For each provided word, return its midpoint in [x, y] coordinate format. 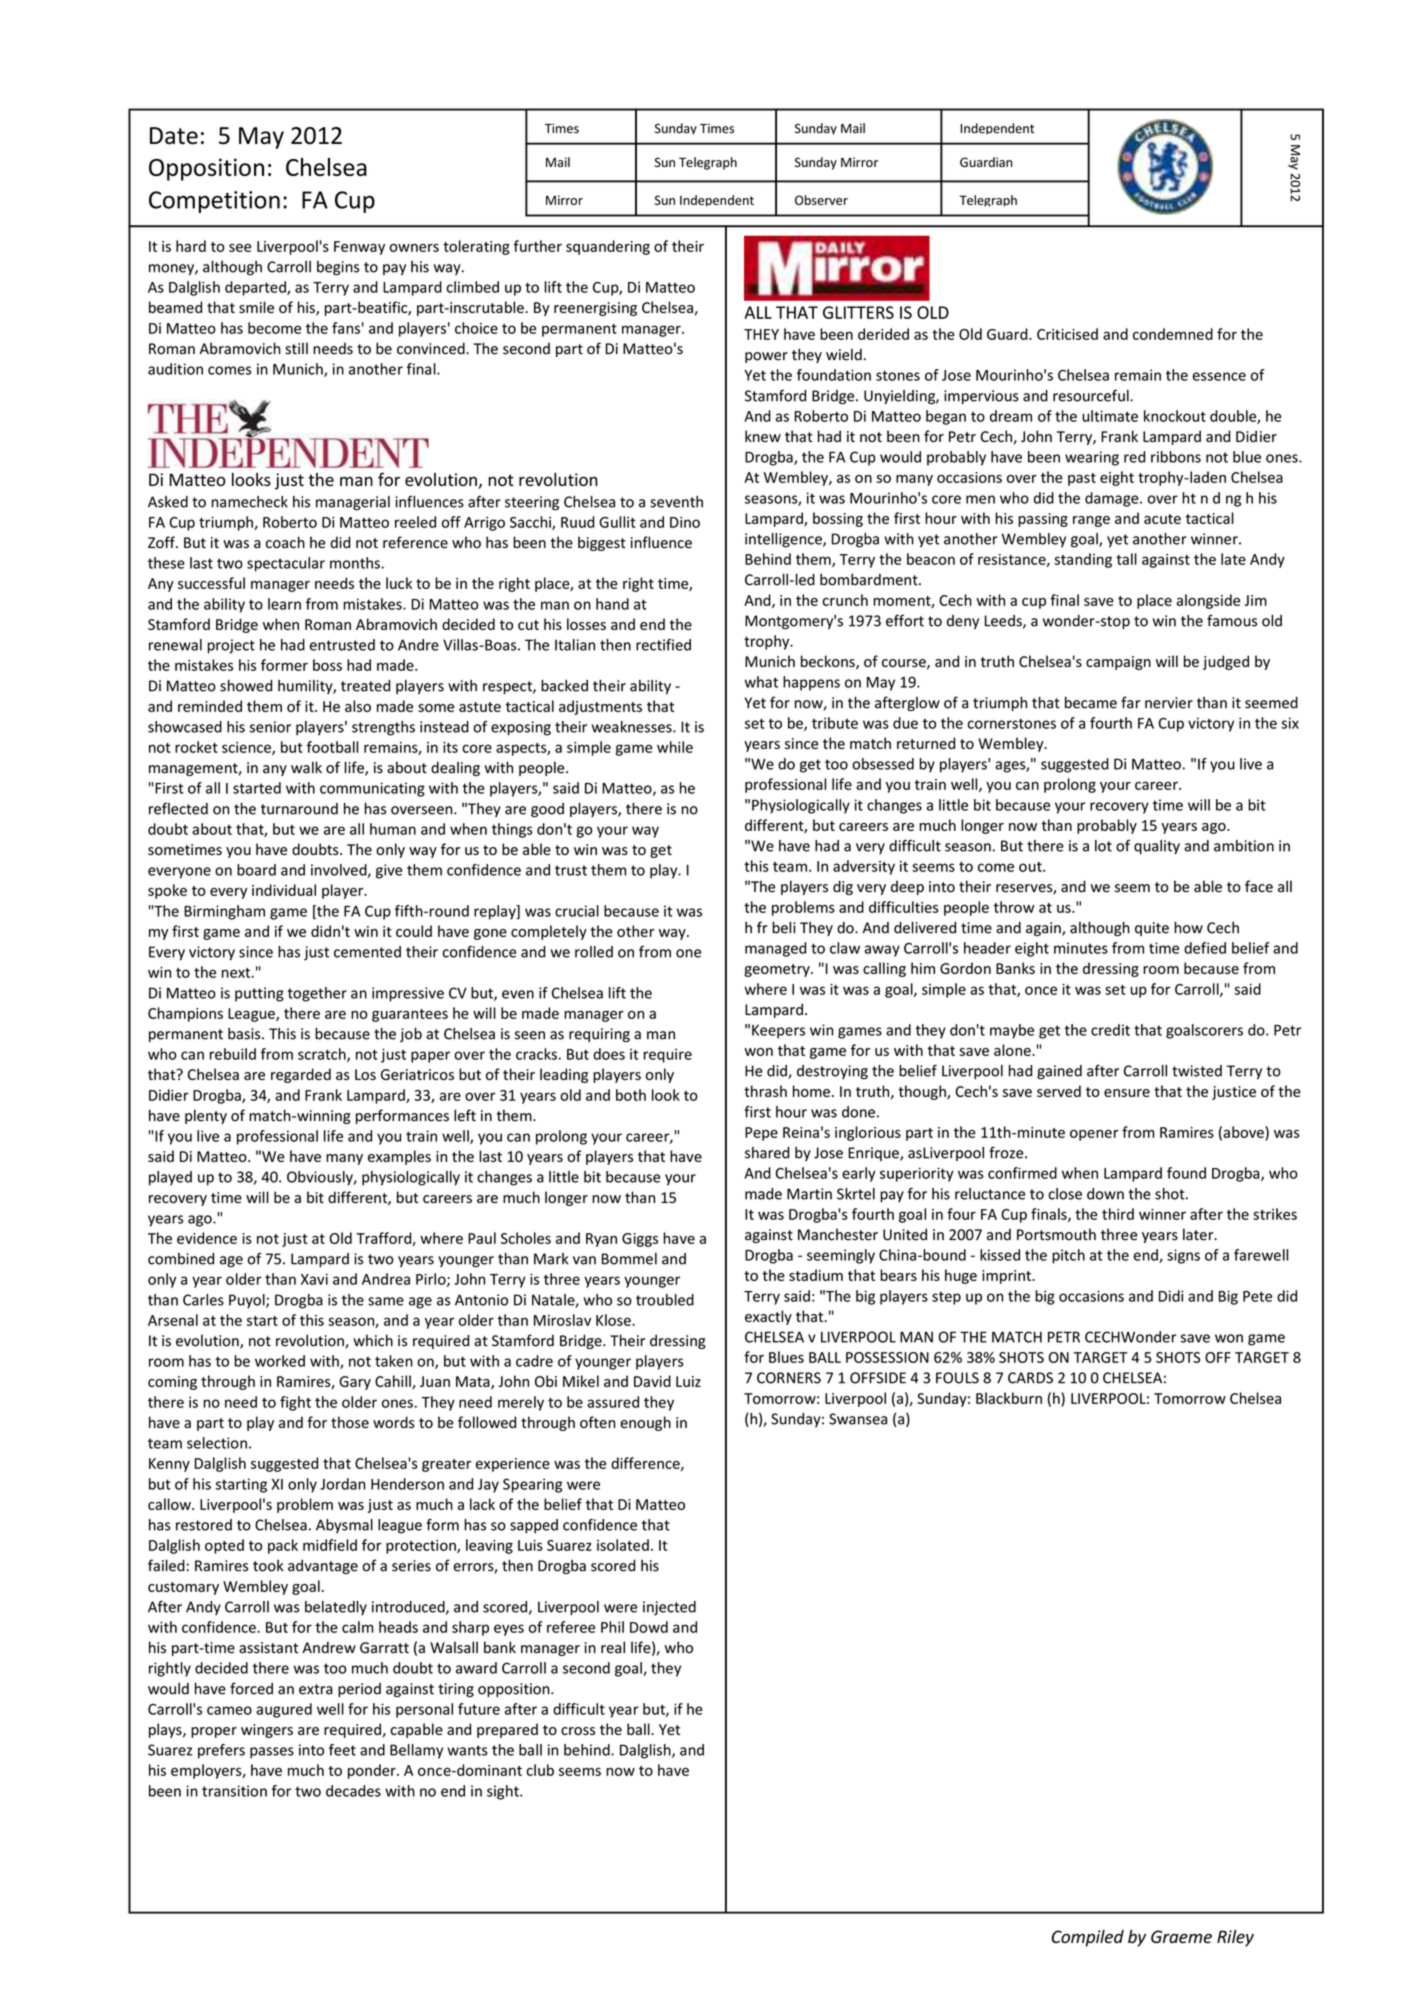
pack [283, 1546]
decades [353, 1791]
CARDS [1030, 1378]
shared [767, 1153]
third [1118, 1214]
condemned [1173, 334]
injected [669, 1608]
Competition [214, 202]
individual [284, 890]
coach [285, 542]
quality [1157, 847]
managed [775, 949]
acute [1162, 519]
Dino [685, 522]
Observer [821, 200]
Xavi [314, 1279]
